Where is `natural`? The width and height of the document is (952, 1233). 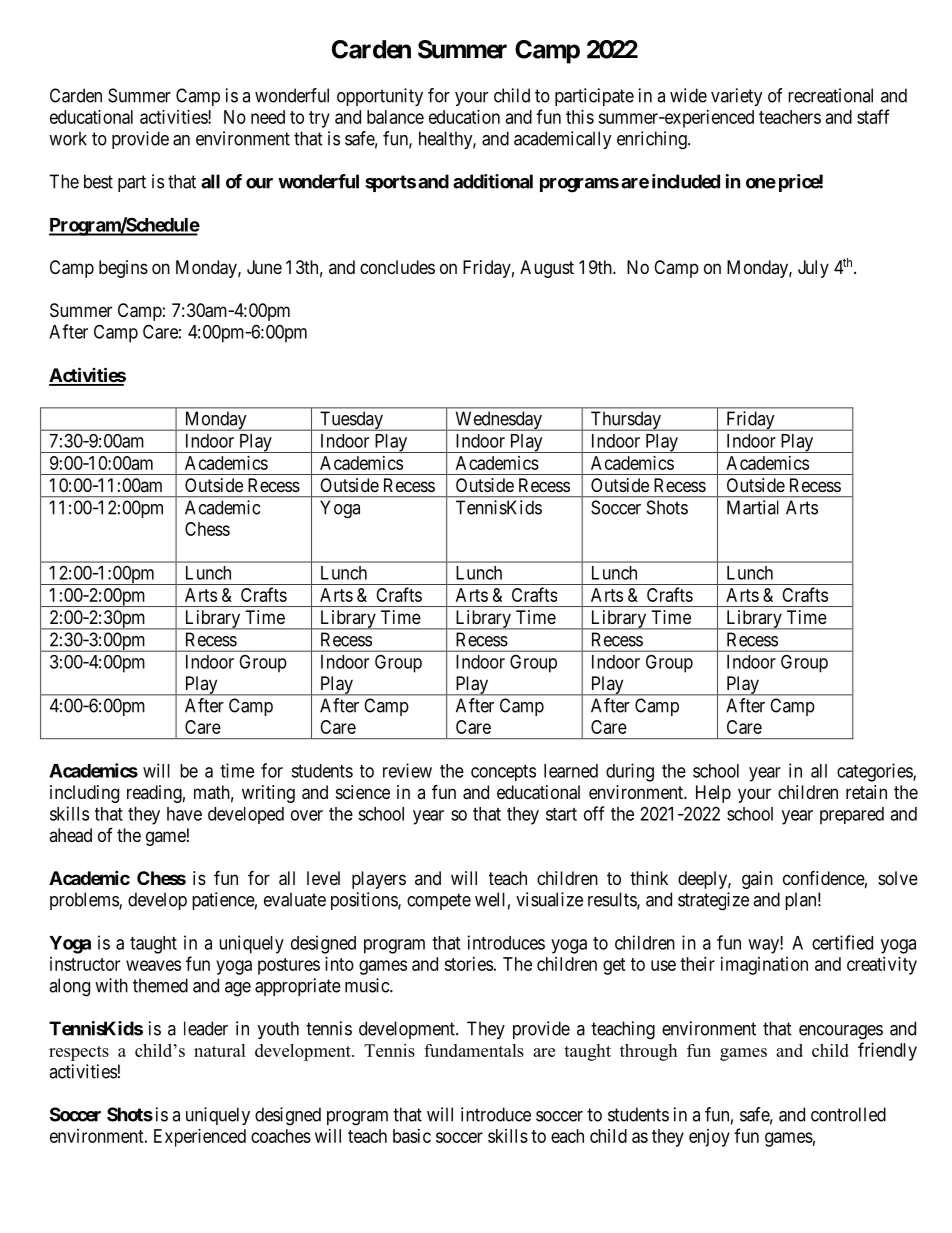 natural is located at coordinates (220, 1050).
